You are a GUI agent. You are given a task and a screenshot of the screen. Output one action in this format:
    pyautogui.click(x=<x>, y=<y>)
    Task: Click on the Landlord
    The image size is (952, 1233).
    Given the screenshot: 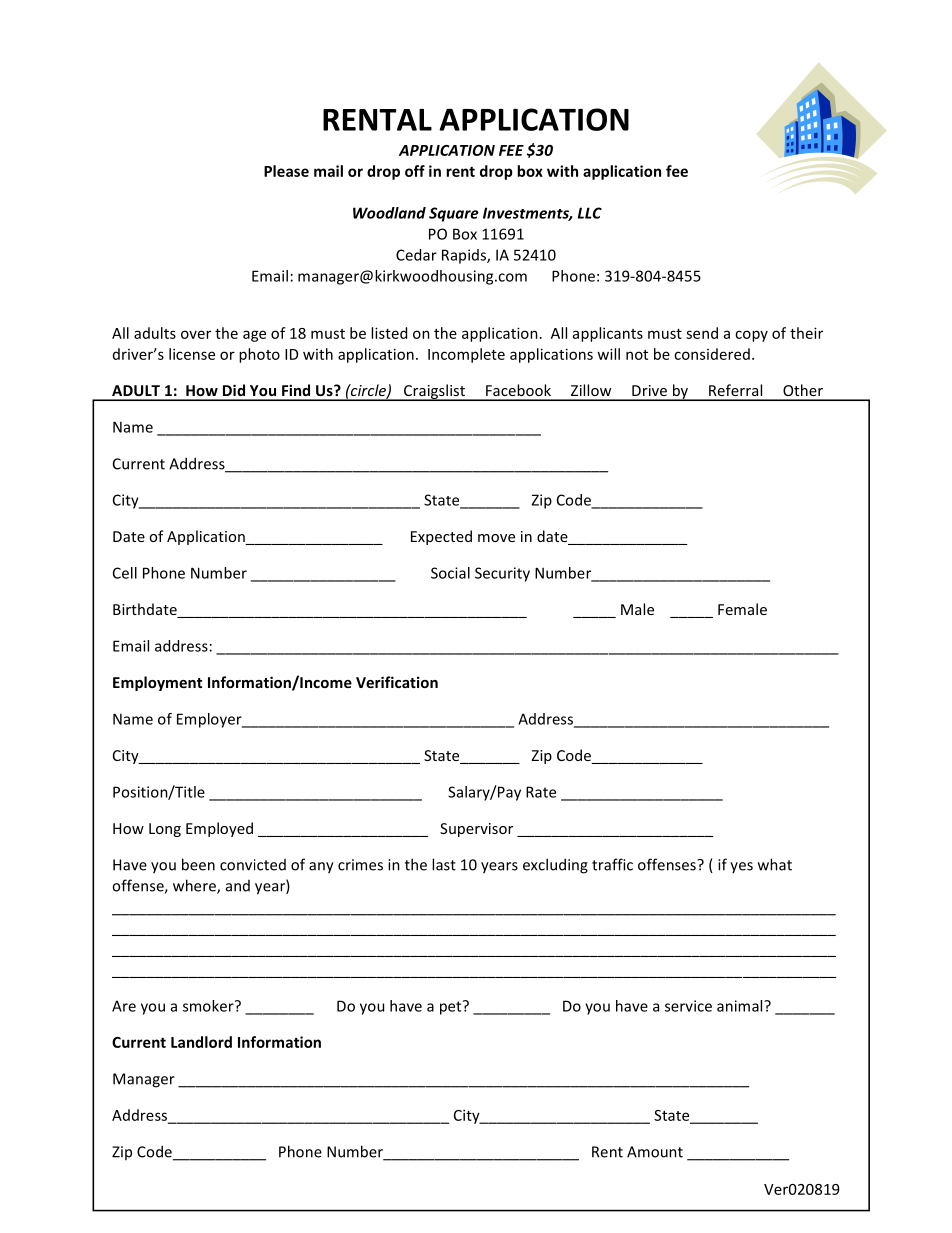 What is the action you would take?
    pyautogui.click(x=201, y=1042)
